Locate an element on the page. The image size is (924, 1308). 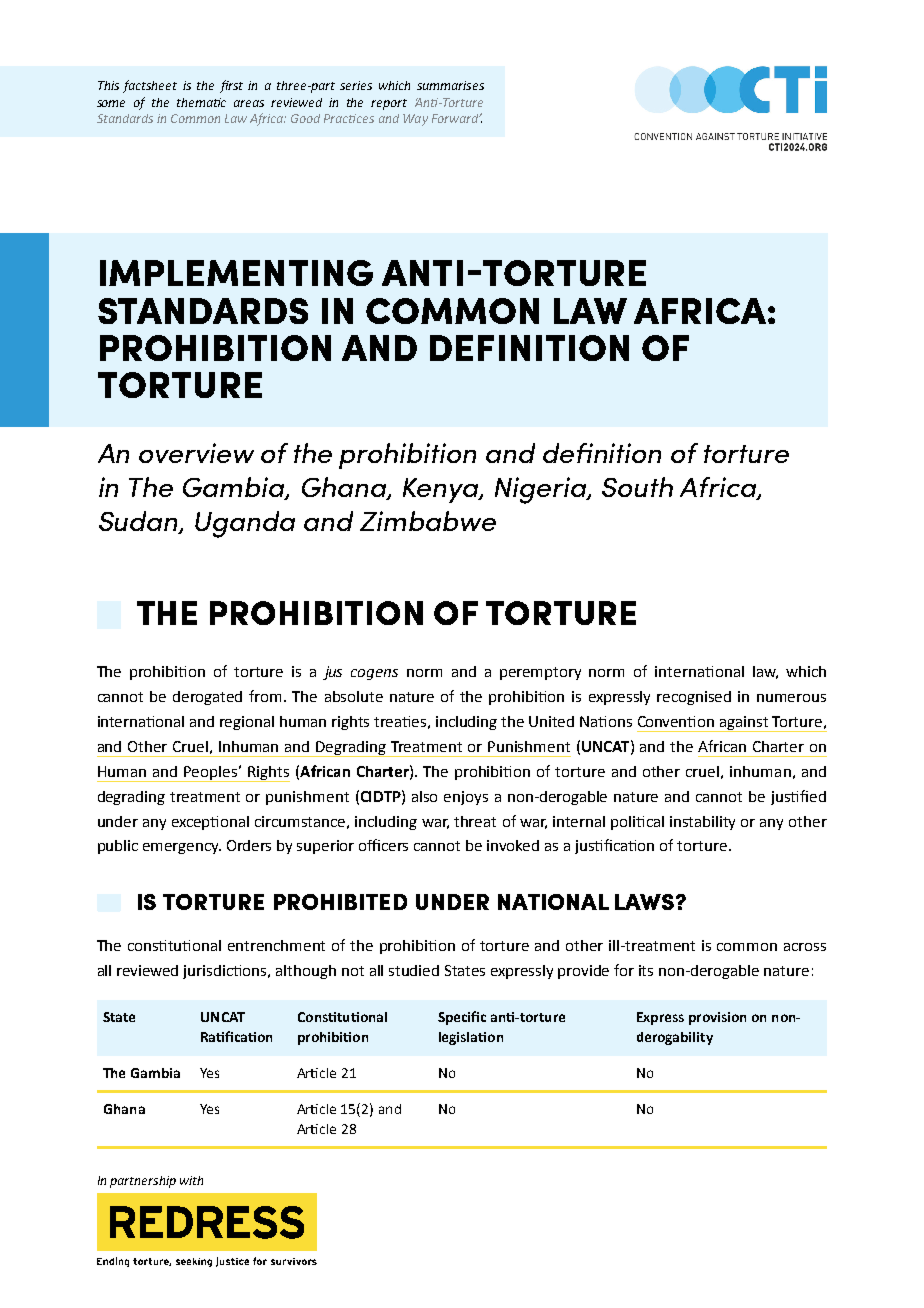
summarises is located at coordinates (450, 85).
